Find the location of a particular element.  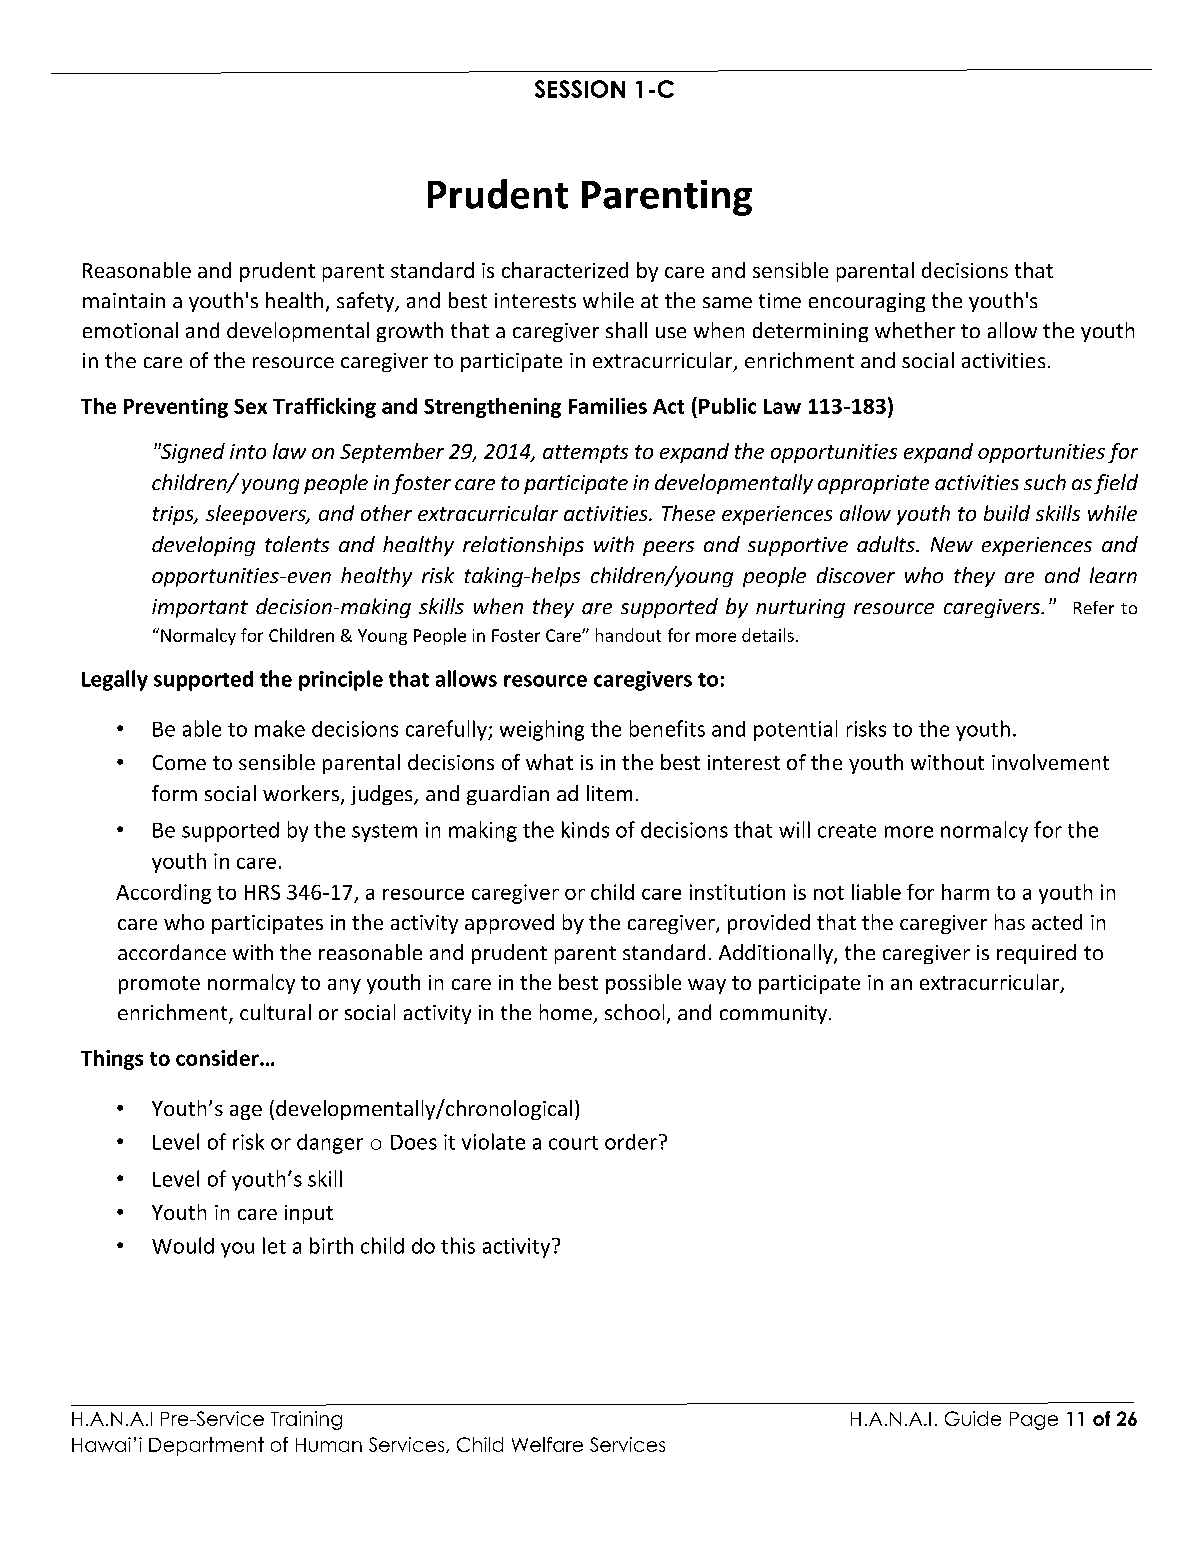

Welfare is located at coordinates (547, 1444).
